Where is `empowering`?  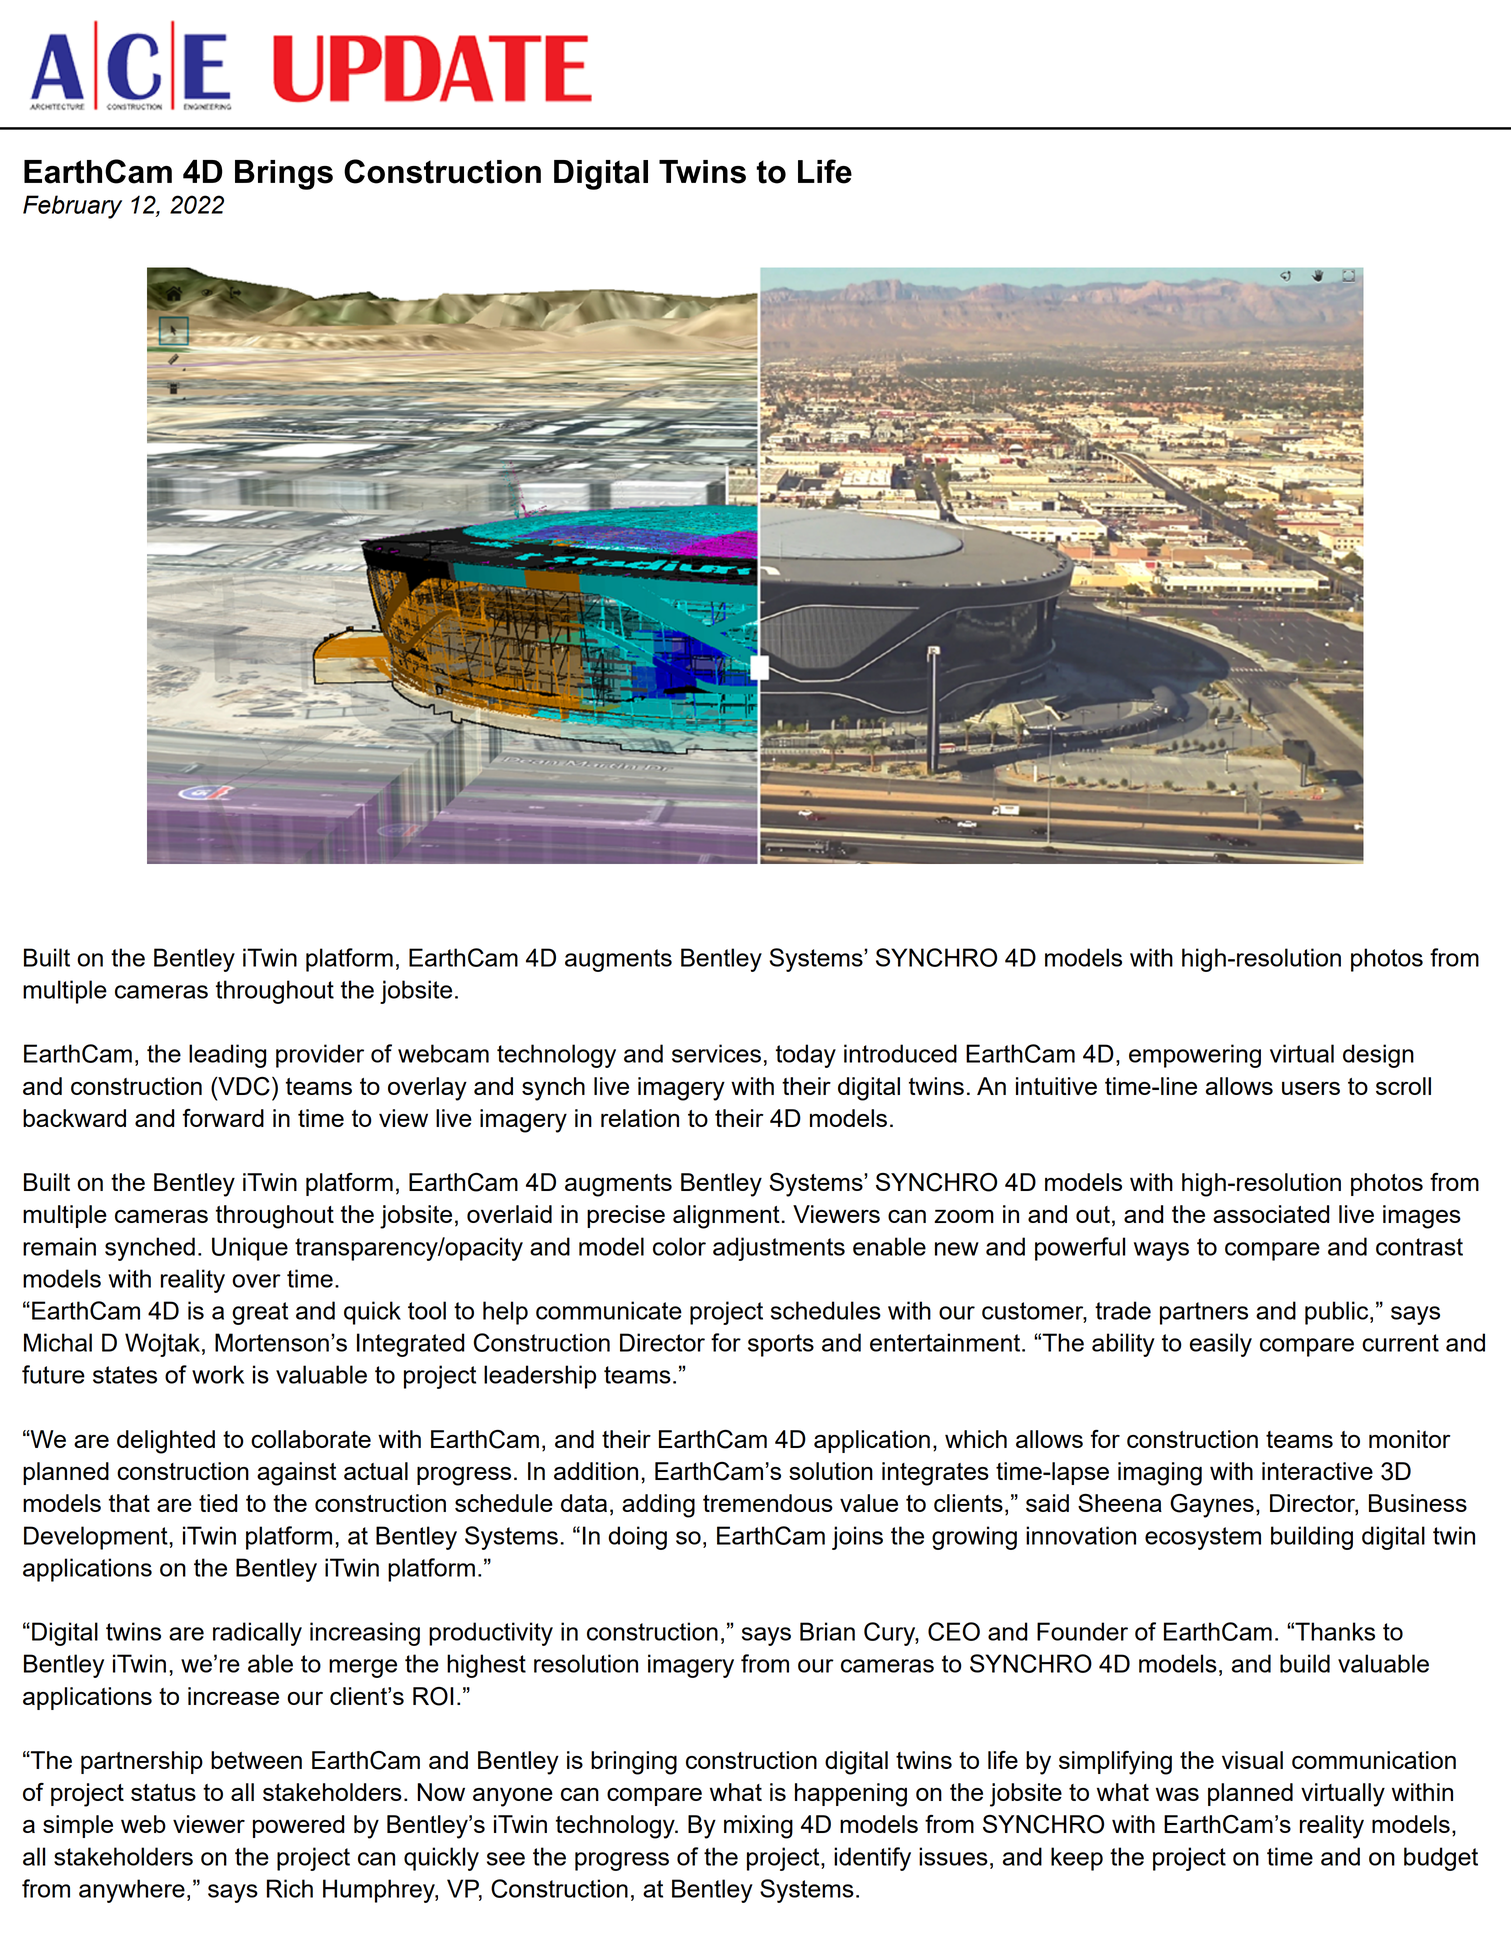
empowering is located at coordinates (1195, 1056).
